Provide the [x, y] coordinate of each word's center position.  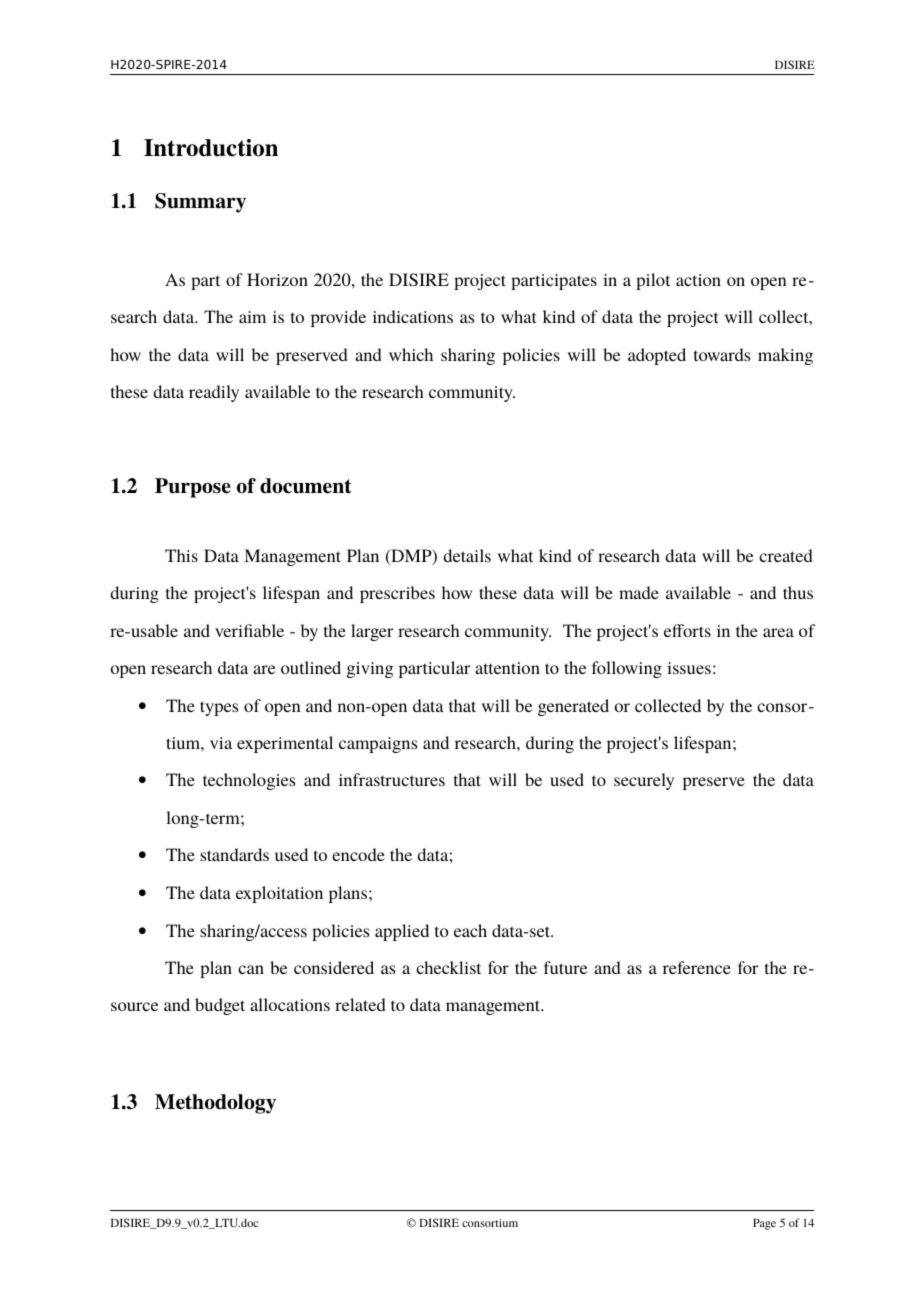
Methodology [215, 1104]
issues [689, 668]
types [219, 708]
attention [507, 668]
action [698, 280]
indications [413, 316]
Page [764, 1224]
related [360, 1004]
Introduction [211, 148]
